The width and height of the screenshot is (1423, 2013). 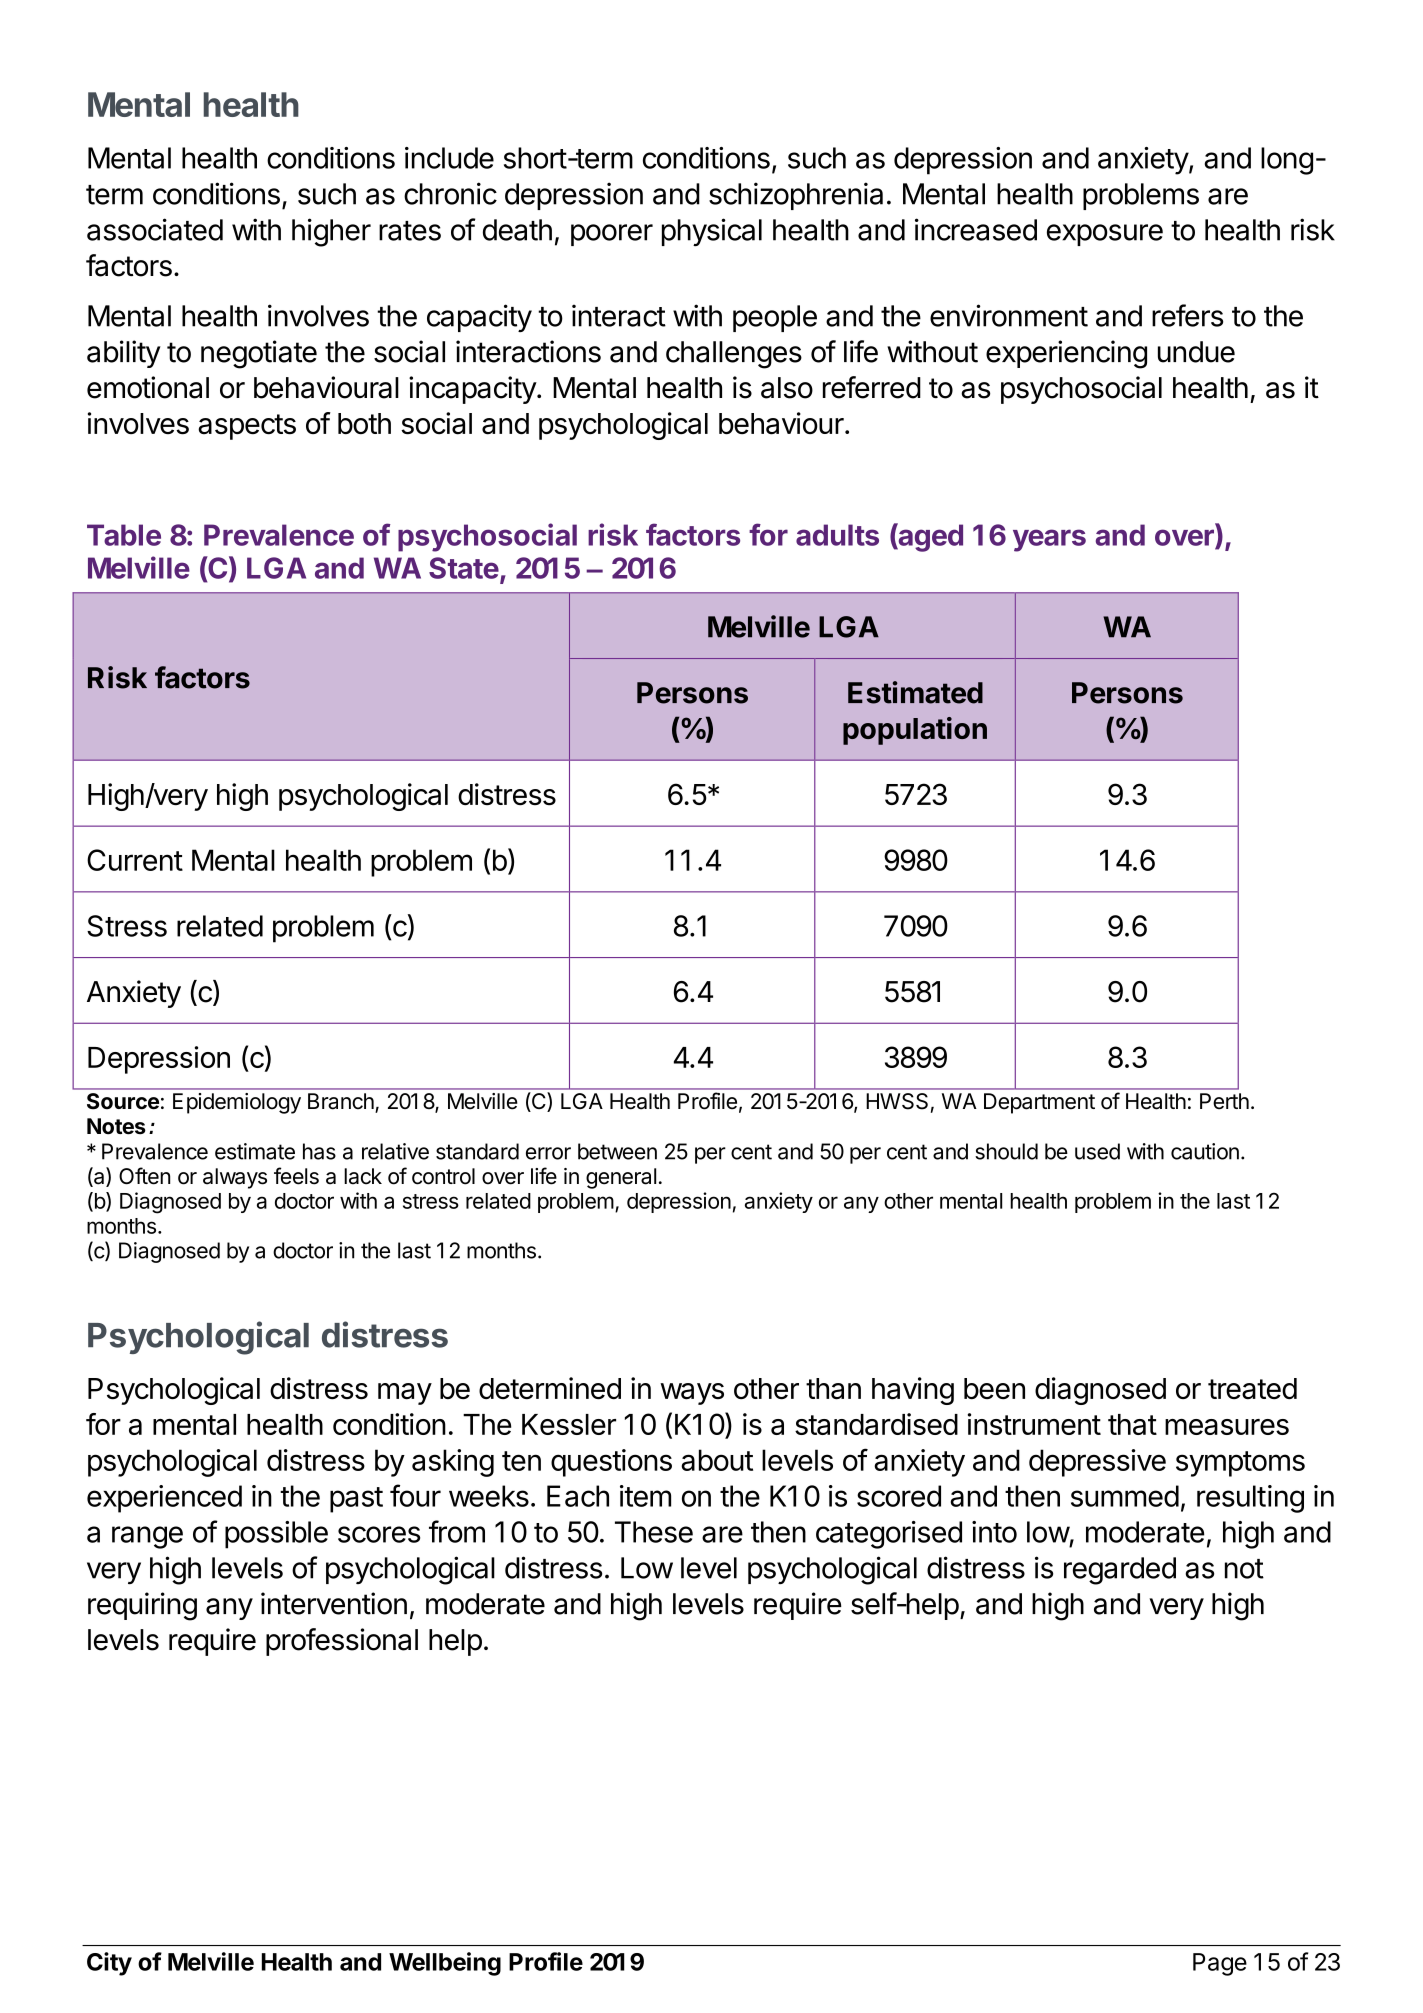 I want to click on between, so click(x=617, y=1151).
